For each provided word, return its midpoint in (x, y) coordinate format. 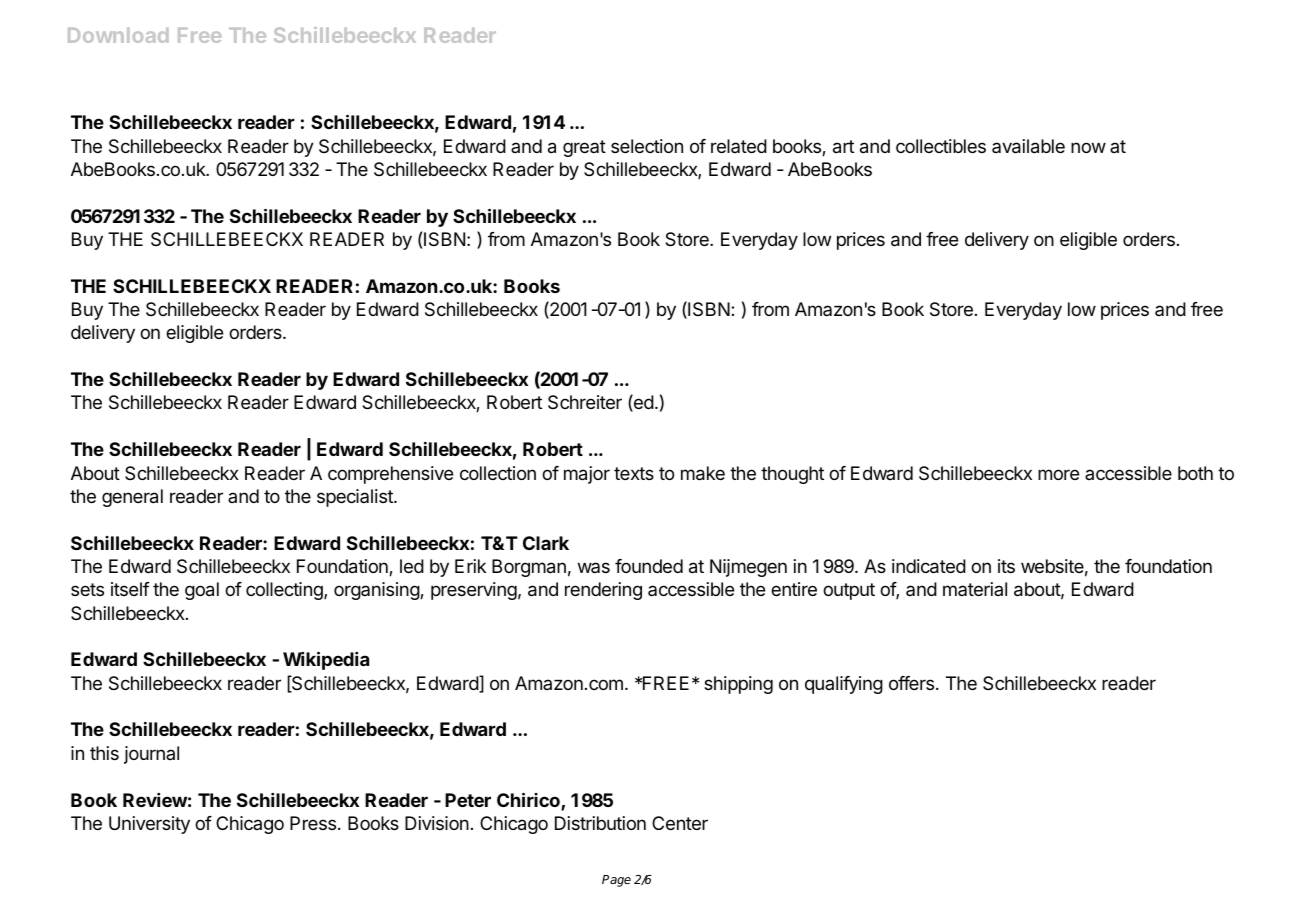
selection (647, 146)
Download (118, 35)
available (1028, 146)
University (149, 825)
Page (616, 881)
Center (680, 823)
